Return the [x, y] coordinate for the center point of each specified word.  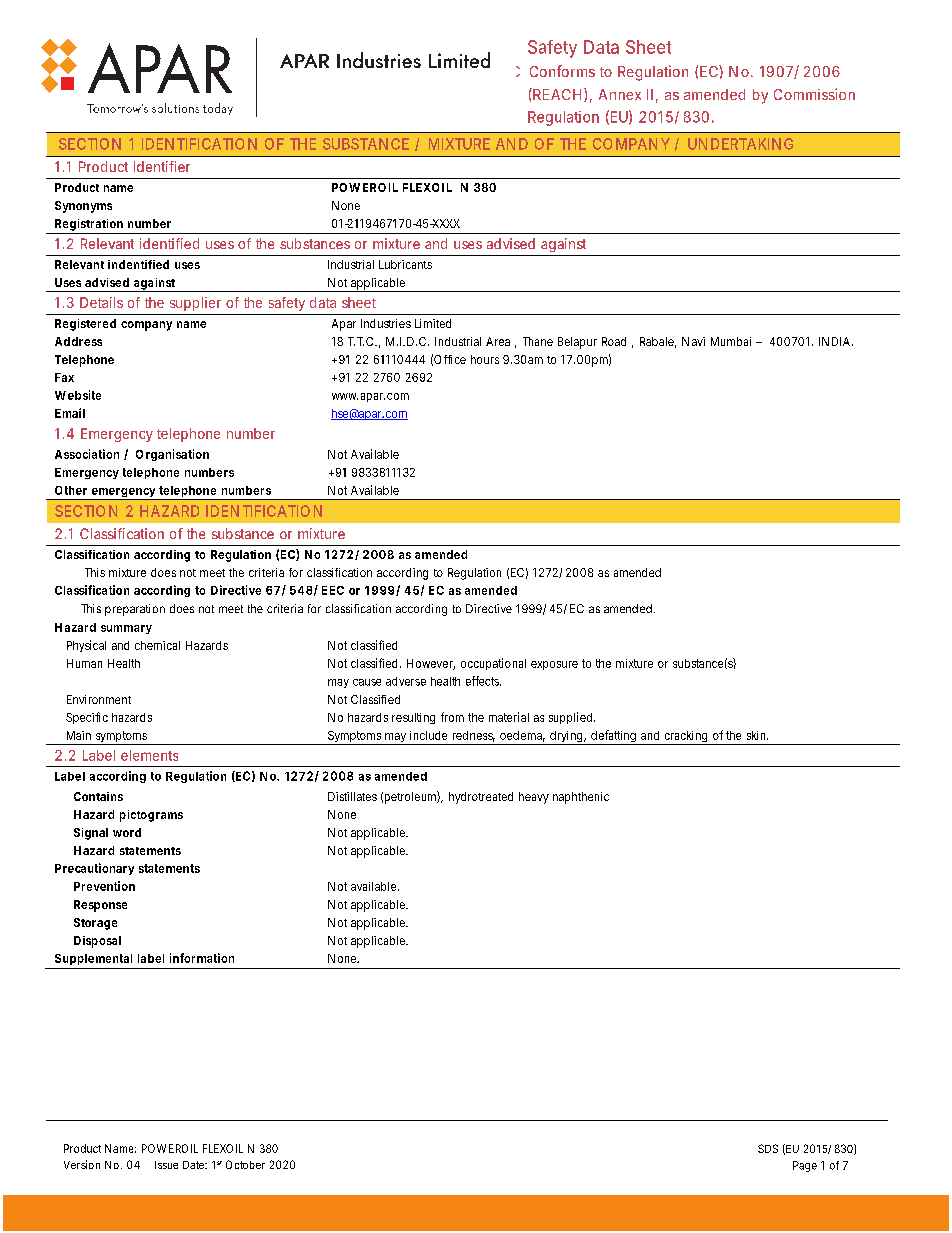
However [431, 664]
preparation [135, 610]
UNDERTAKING [740, 144]
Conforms [562, 71]
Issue [166, 1165]
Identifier [162, 166]
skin [757, 735]
